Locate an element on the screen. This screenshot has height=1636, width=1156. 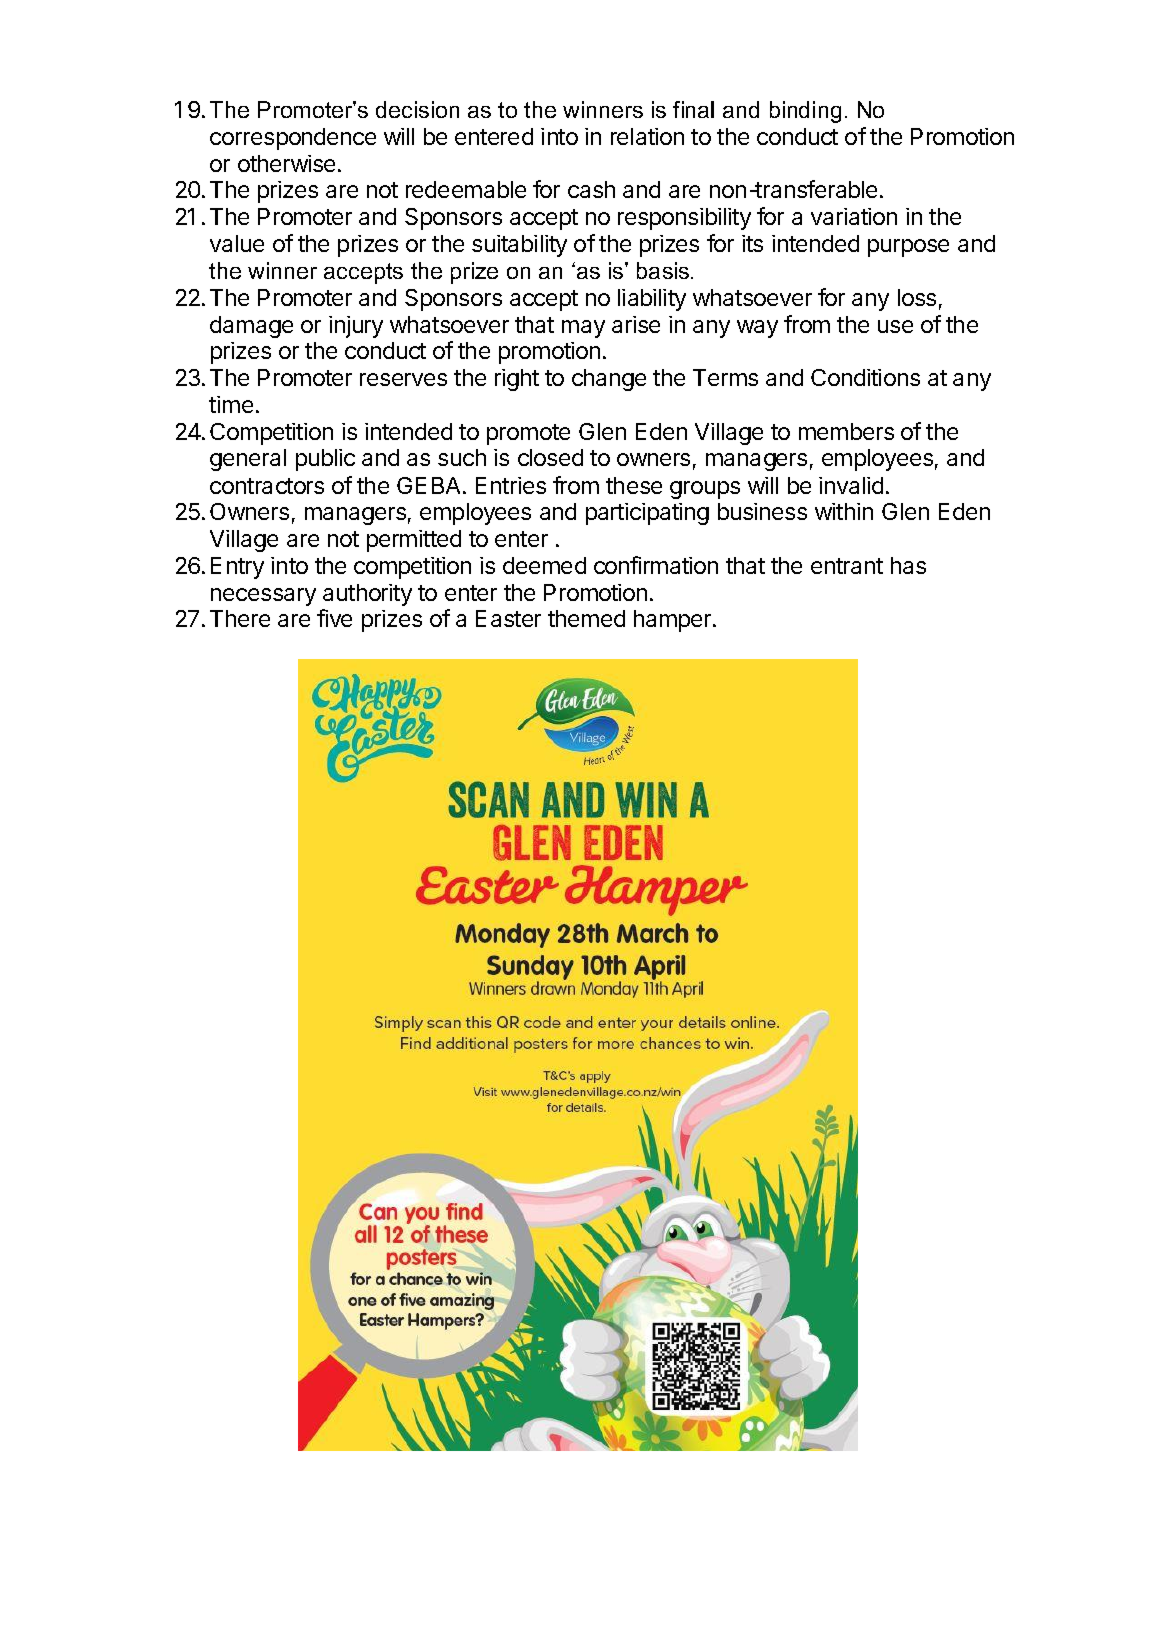
reserves is located at coordinates (403, 379).
